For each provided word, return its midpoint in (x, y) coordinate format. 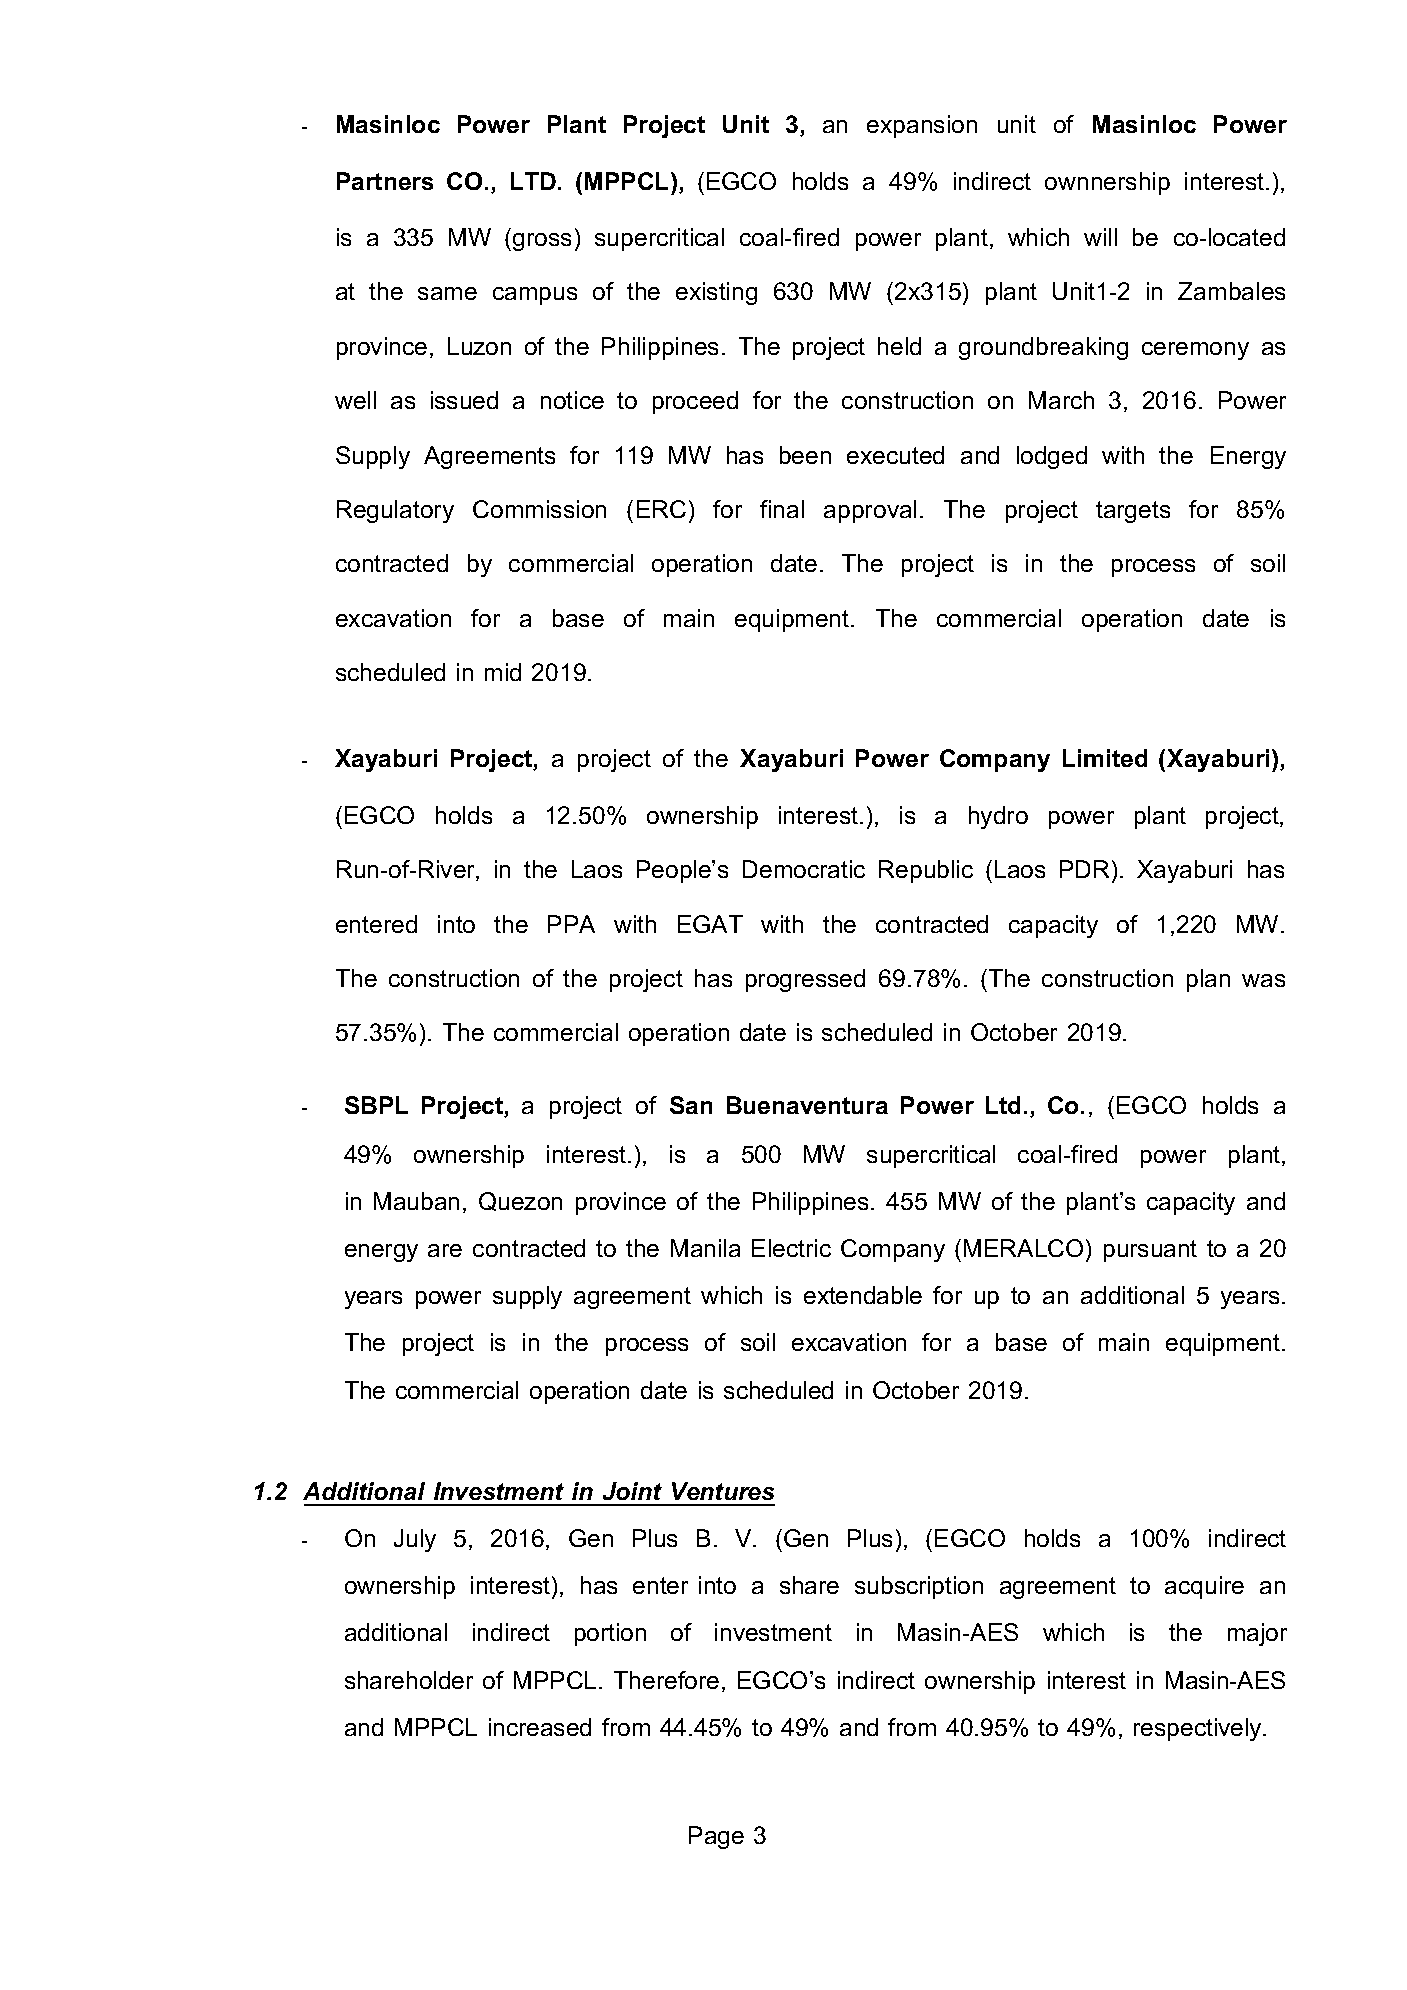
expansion (922, 126)
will (1100, 237)
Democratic (804, 869)
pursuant (1150, 1251)
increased (540, 1727)
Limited (1105, 758)
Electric (791, 1248)
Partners (385, 181)
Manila (705, 1248)
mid (503, 672)
